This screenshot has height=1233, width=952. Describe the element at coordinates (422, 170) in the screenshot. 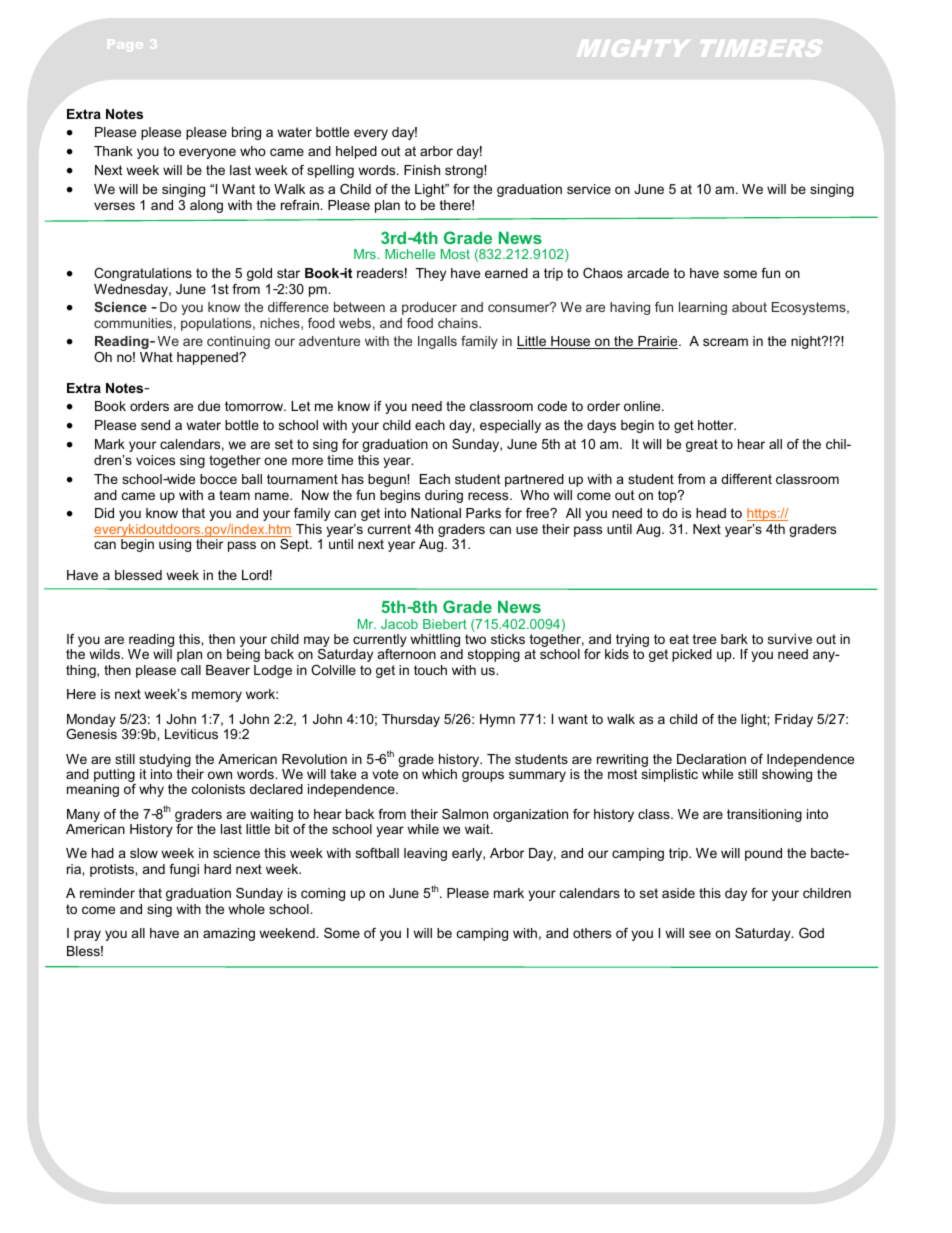

I see `Finish` at that location.
